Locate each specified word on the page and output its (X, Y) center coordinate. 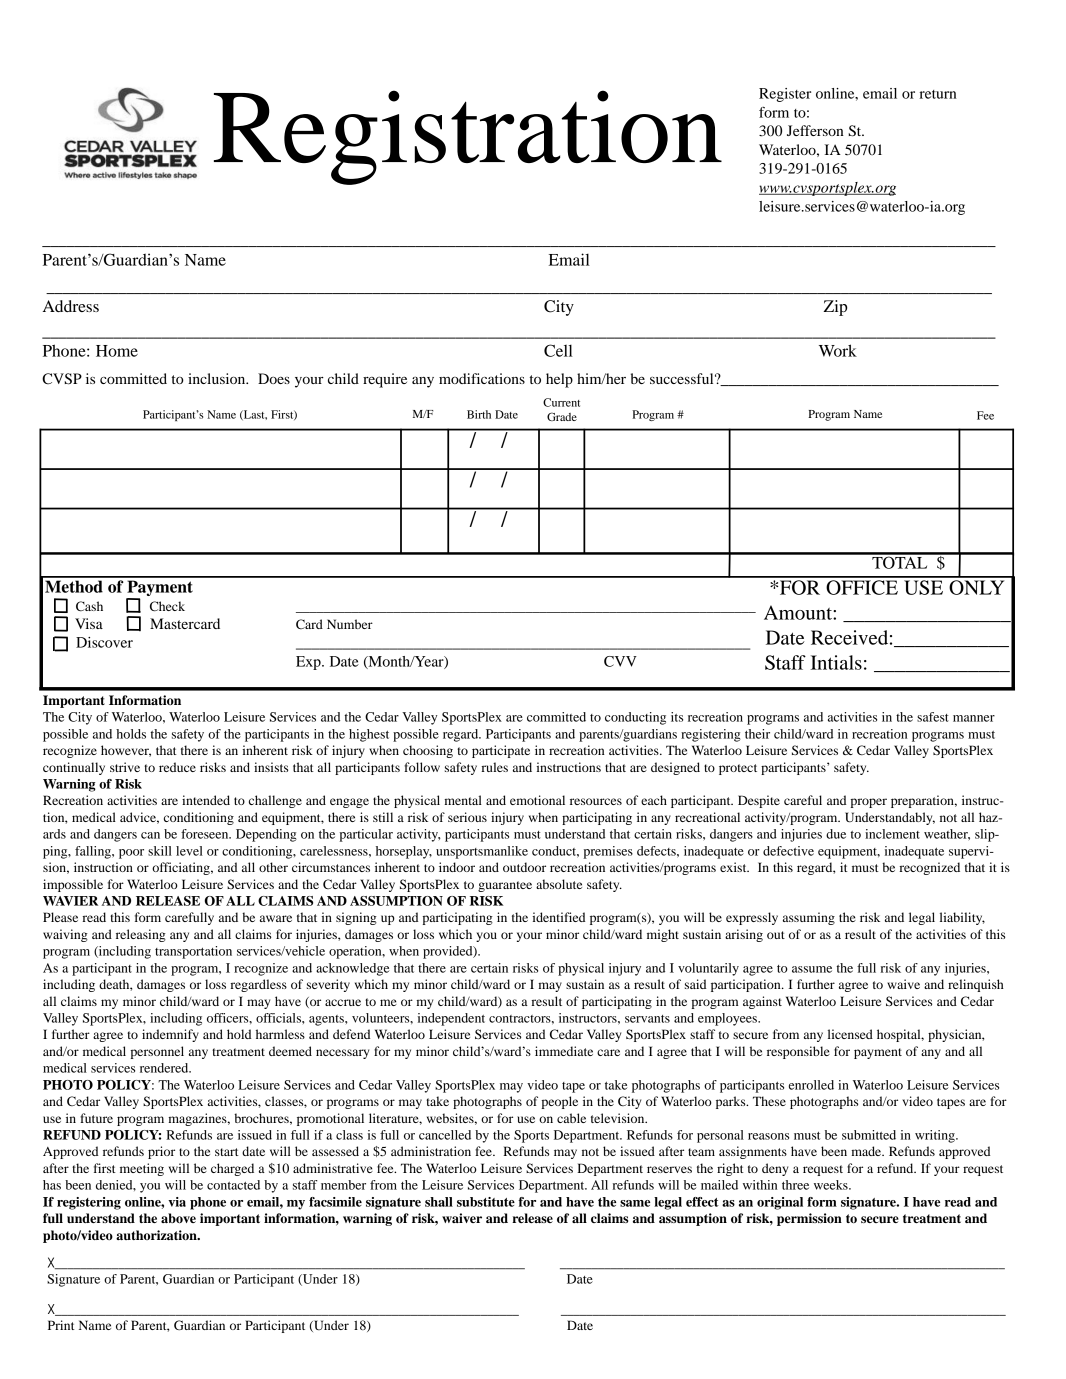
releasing (141, 935)
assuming (809, 918)
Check (167, 606)
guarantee (505, 886)
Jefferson (815, 130)
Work (838, 350)
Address (71, 306)
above (178, 1218)
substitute (486, 1202)
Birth (479, 414)
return (938, 94)
